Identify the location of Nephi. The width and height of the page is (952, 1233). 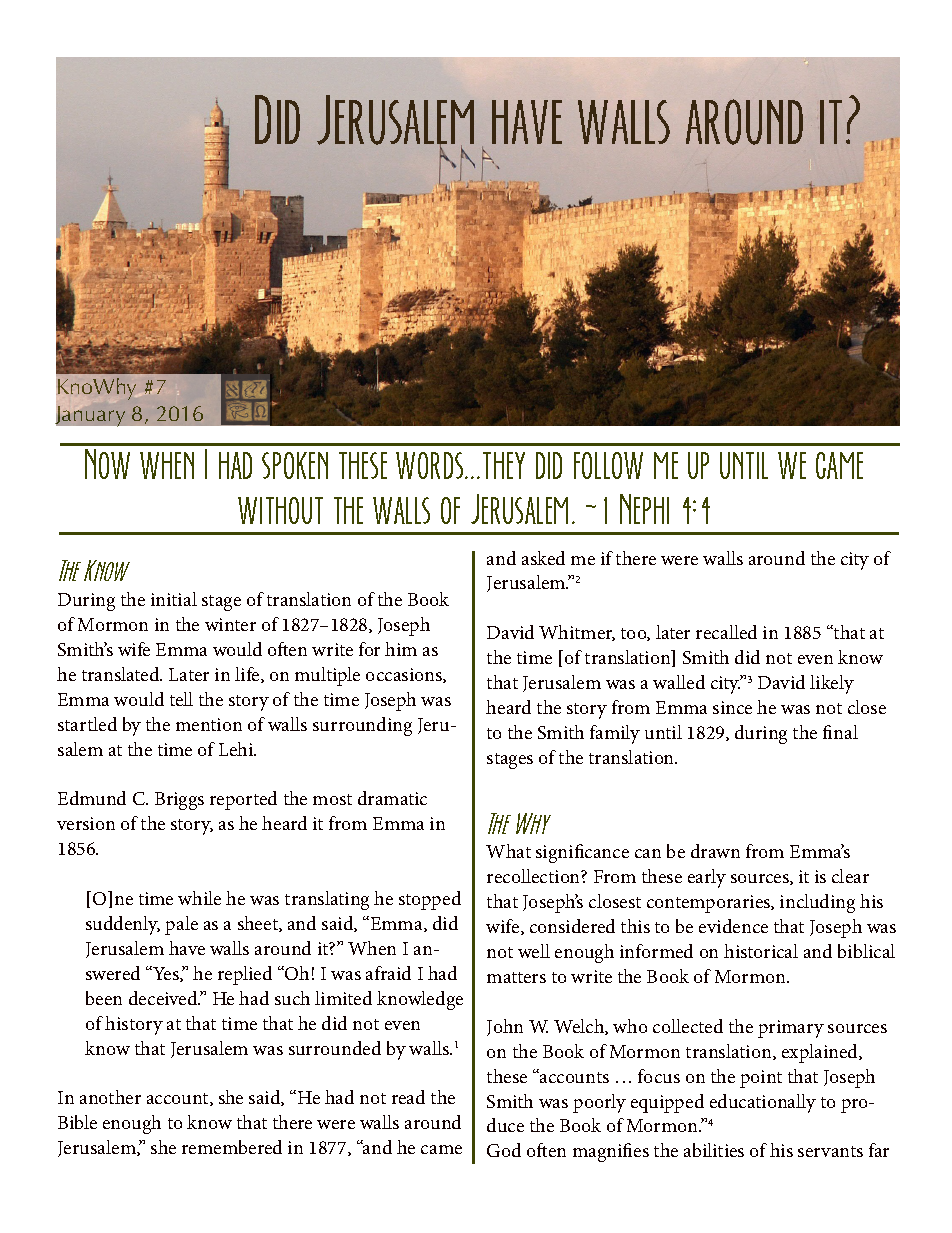
(644, 509).
